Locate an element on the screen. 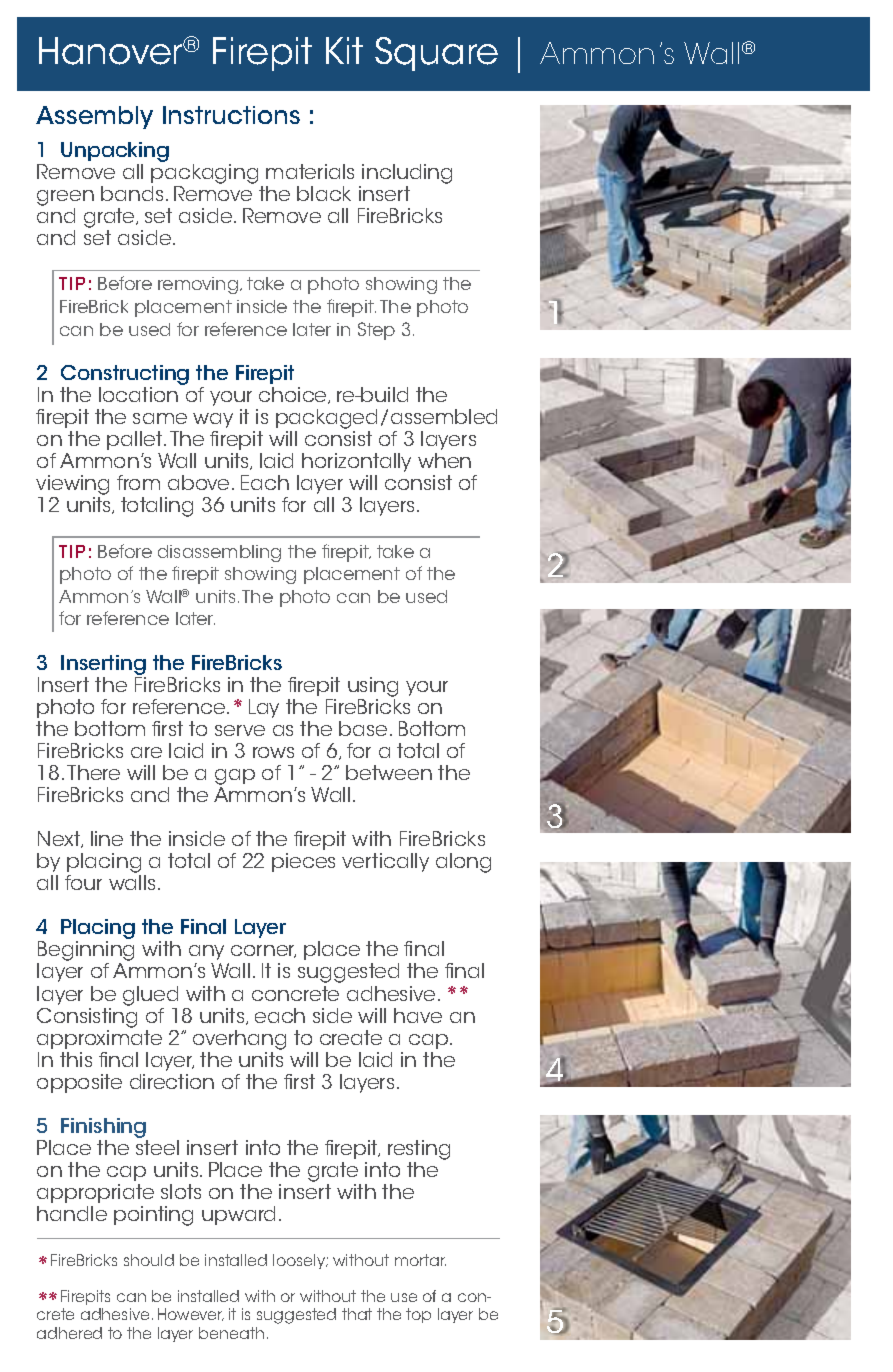  top is located at coordinates (418, 1315).
